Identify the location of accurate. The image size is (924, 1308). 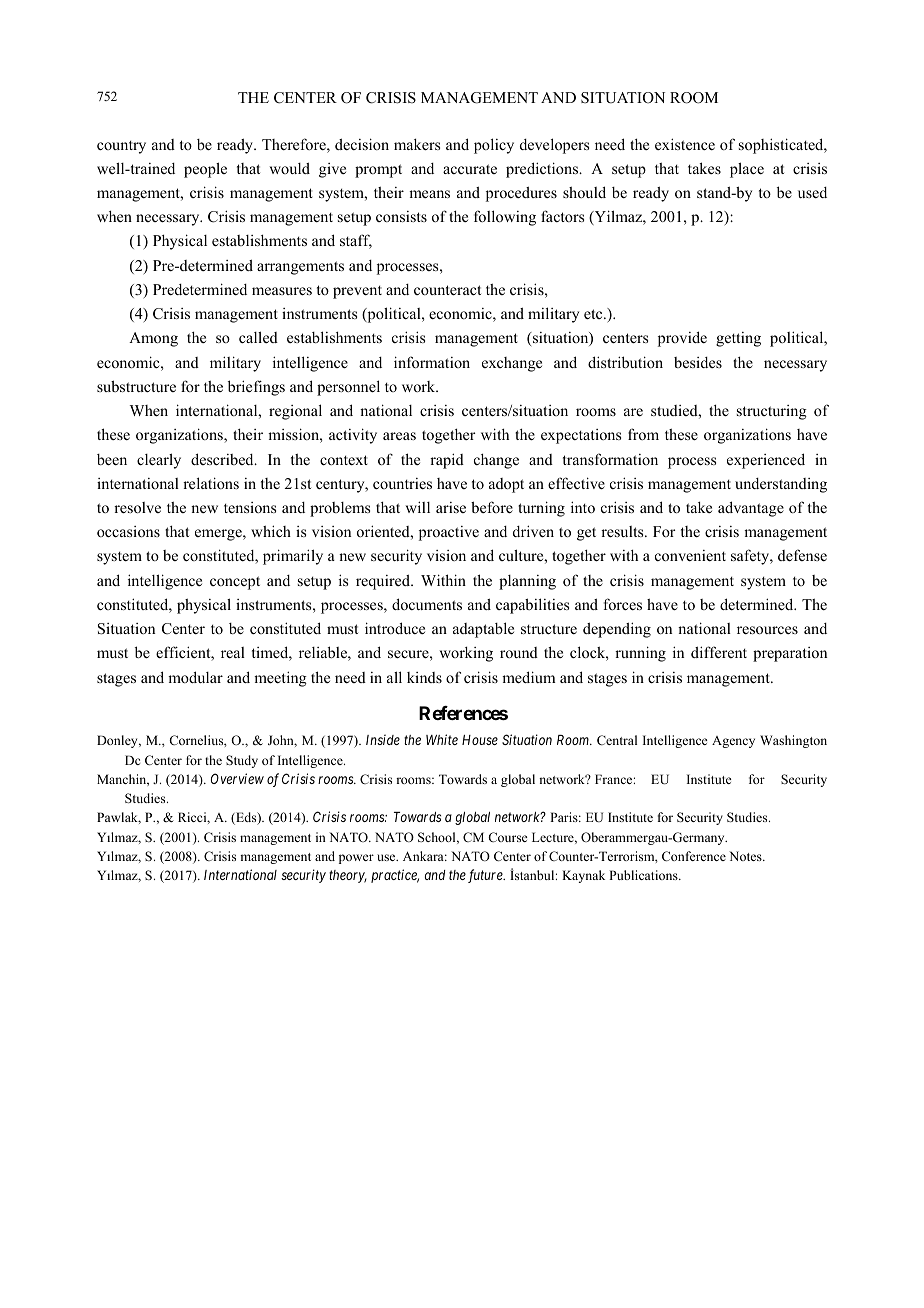
(470, 169).
